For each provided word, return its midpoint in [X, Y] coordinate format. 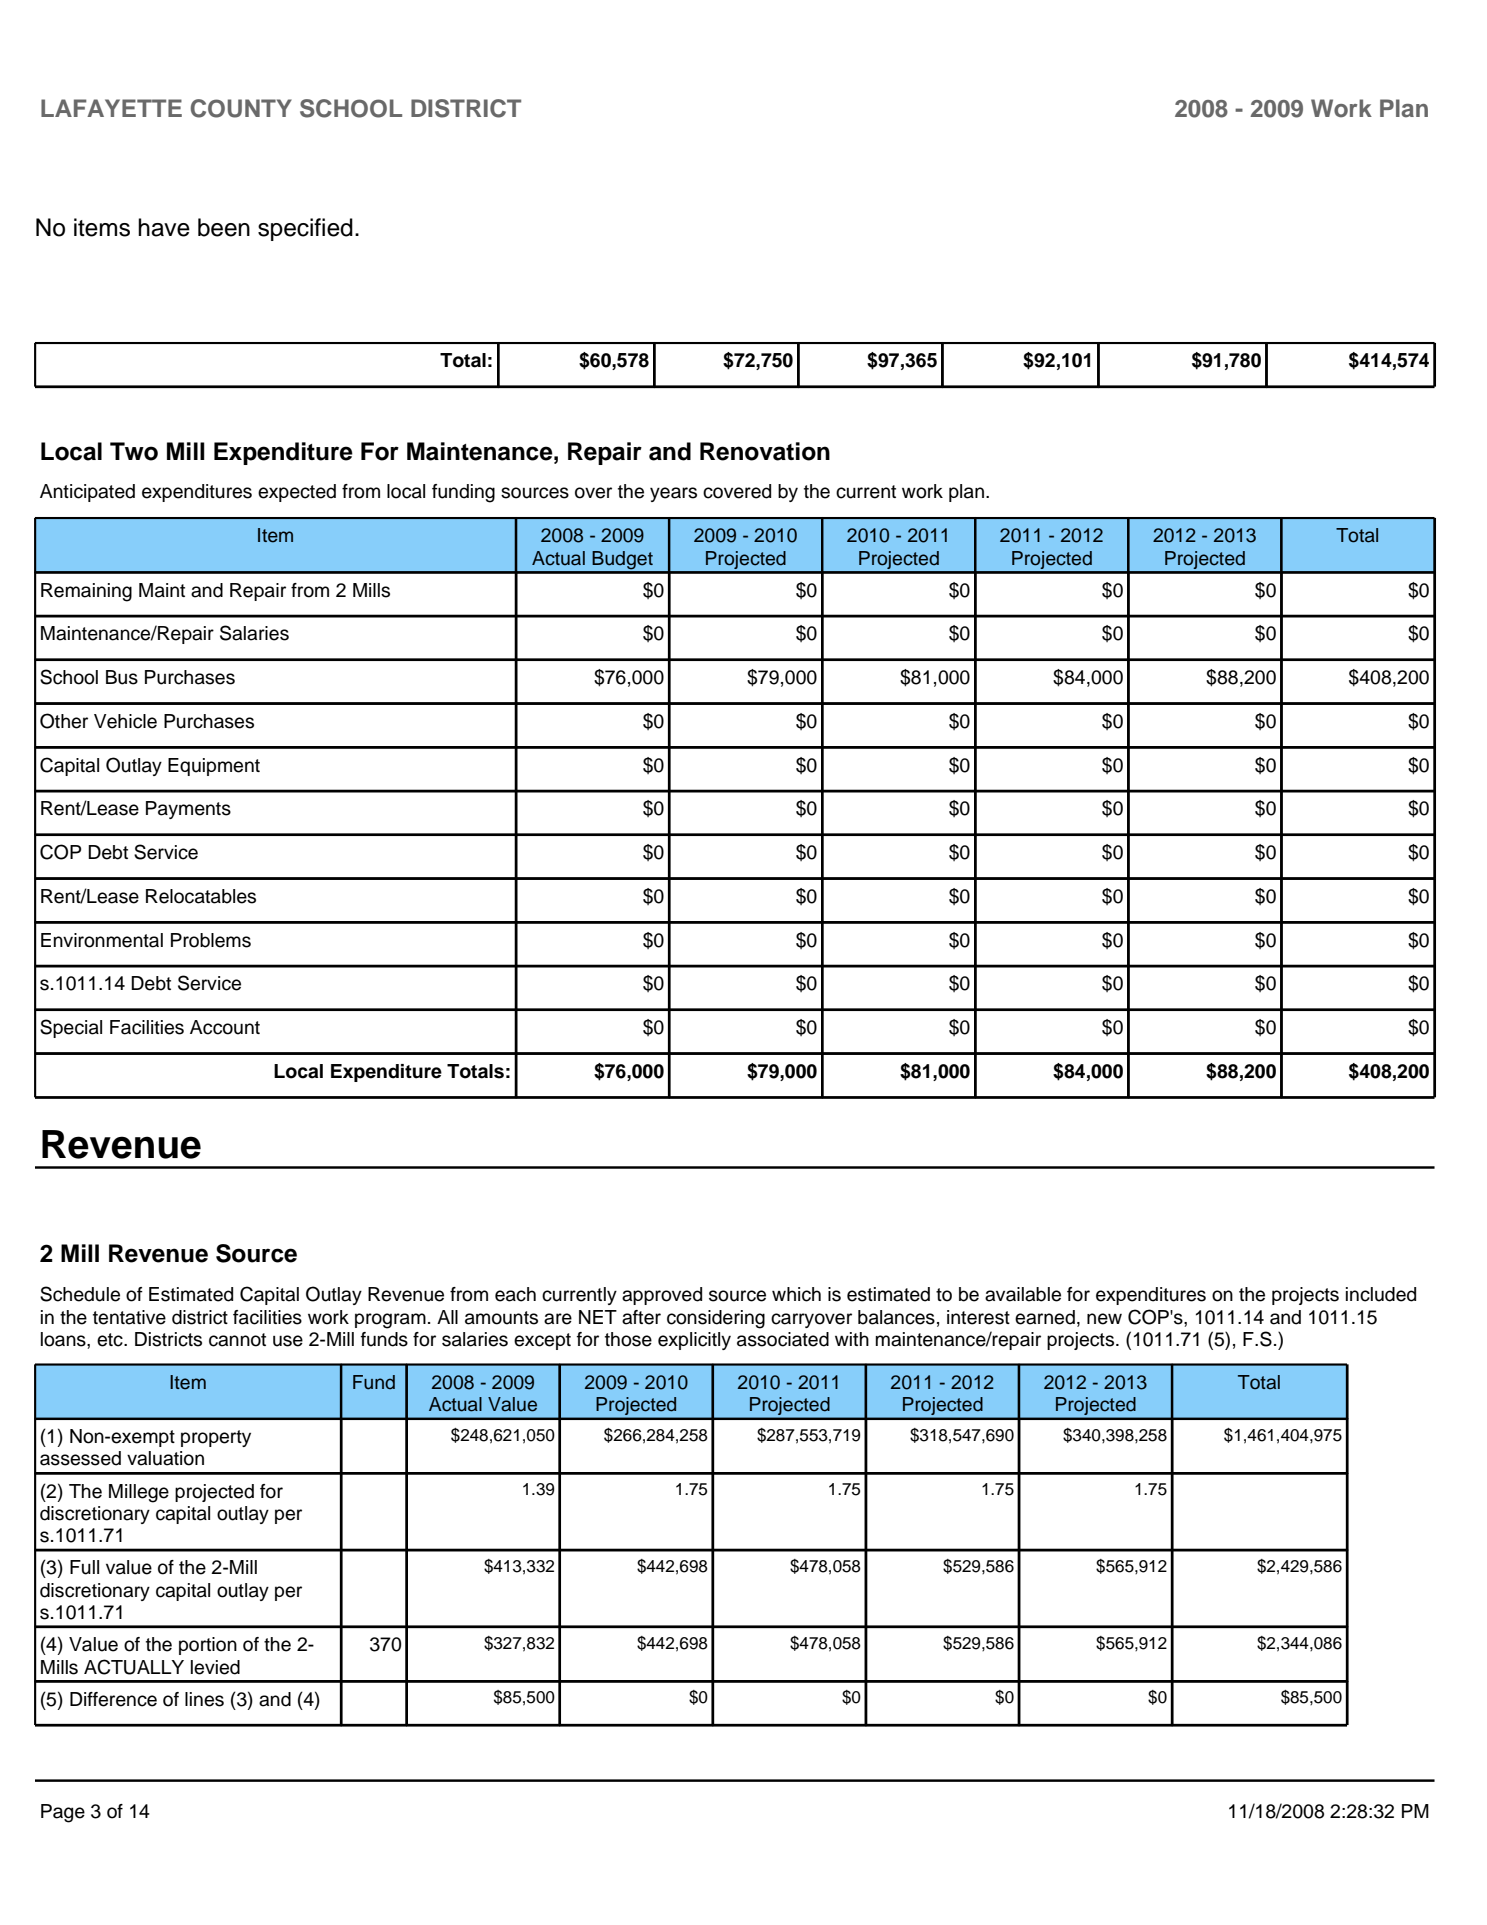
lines [204, 1699]
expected [297, 493]
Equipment [214, 767]
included [1381, 1294]
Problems [211, 940]
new [1104, 1319]
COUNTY [241, 108]
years [673, 494]
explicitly [694, 1341]
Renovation [765, 451]
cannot [237, 1340]
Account [225, 1027]
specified [305, 229]
